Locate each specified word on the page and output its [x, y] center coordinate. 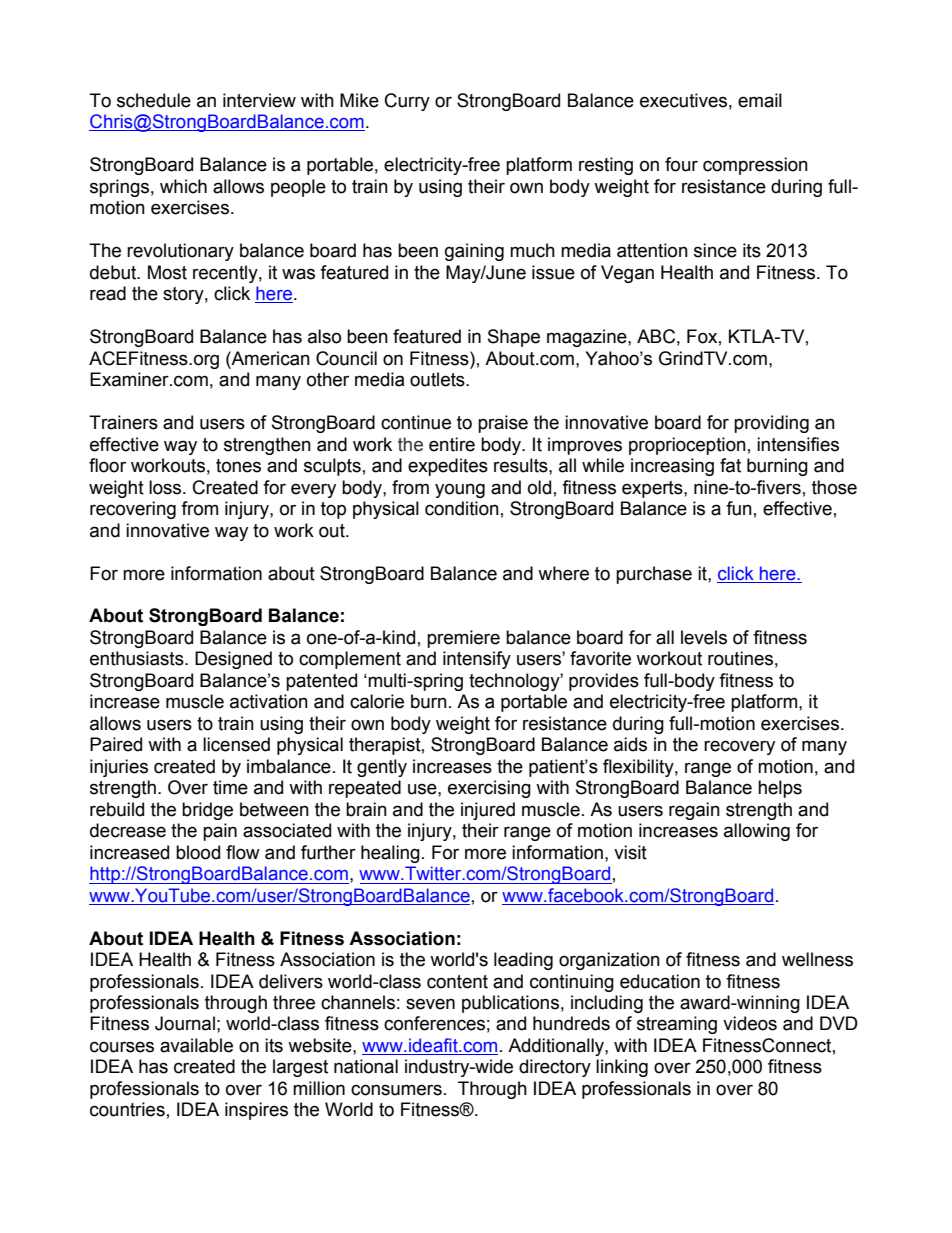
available [196, 1045]
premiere [463, 639]
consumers [396, 1090]
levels [704, 637]
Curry [407, 102]
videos [750, 1023]
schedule [154, 100]
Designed [233, 660]
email [760, 100]
